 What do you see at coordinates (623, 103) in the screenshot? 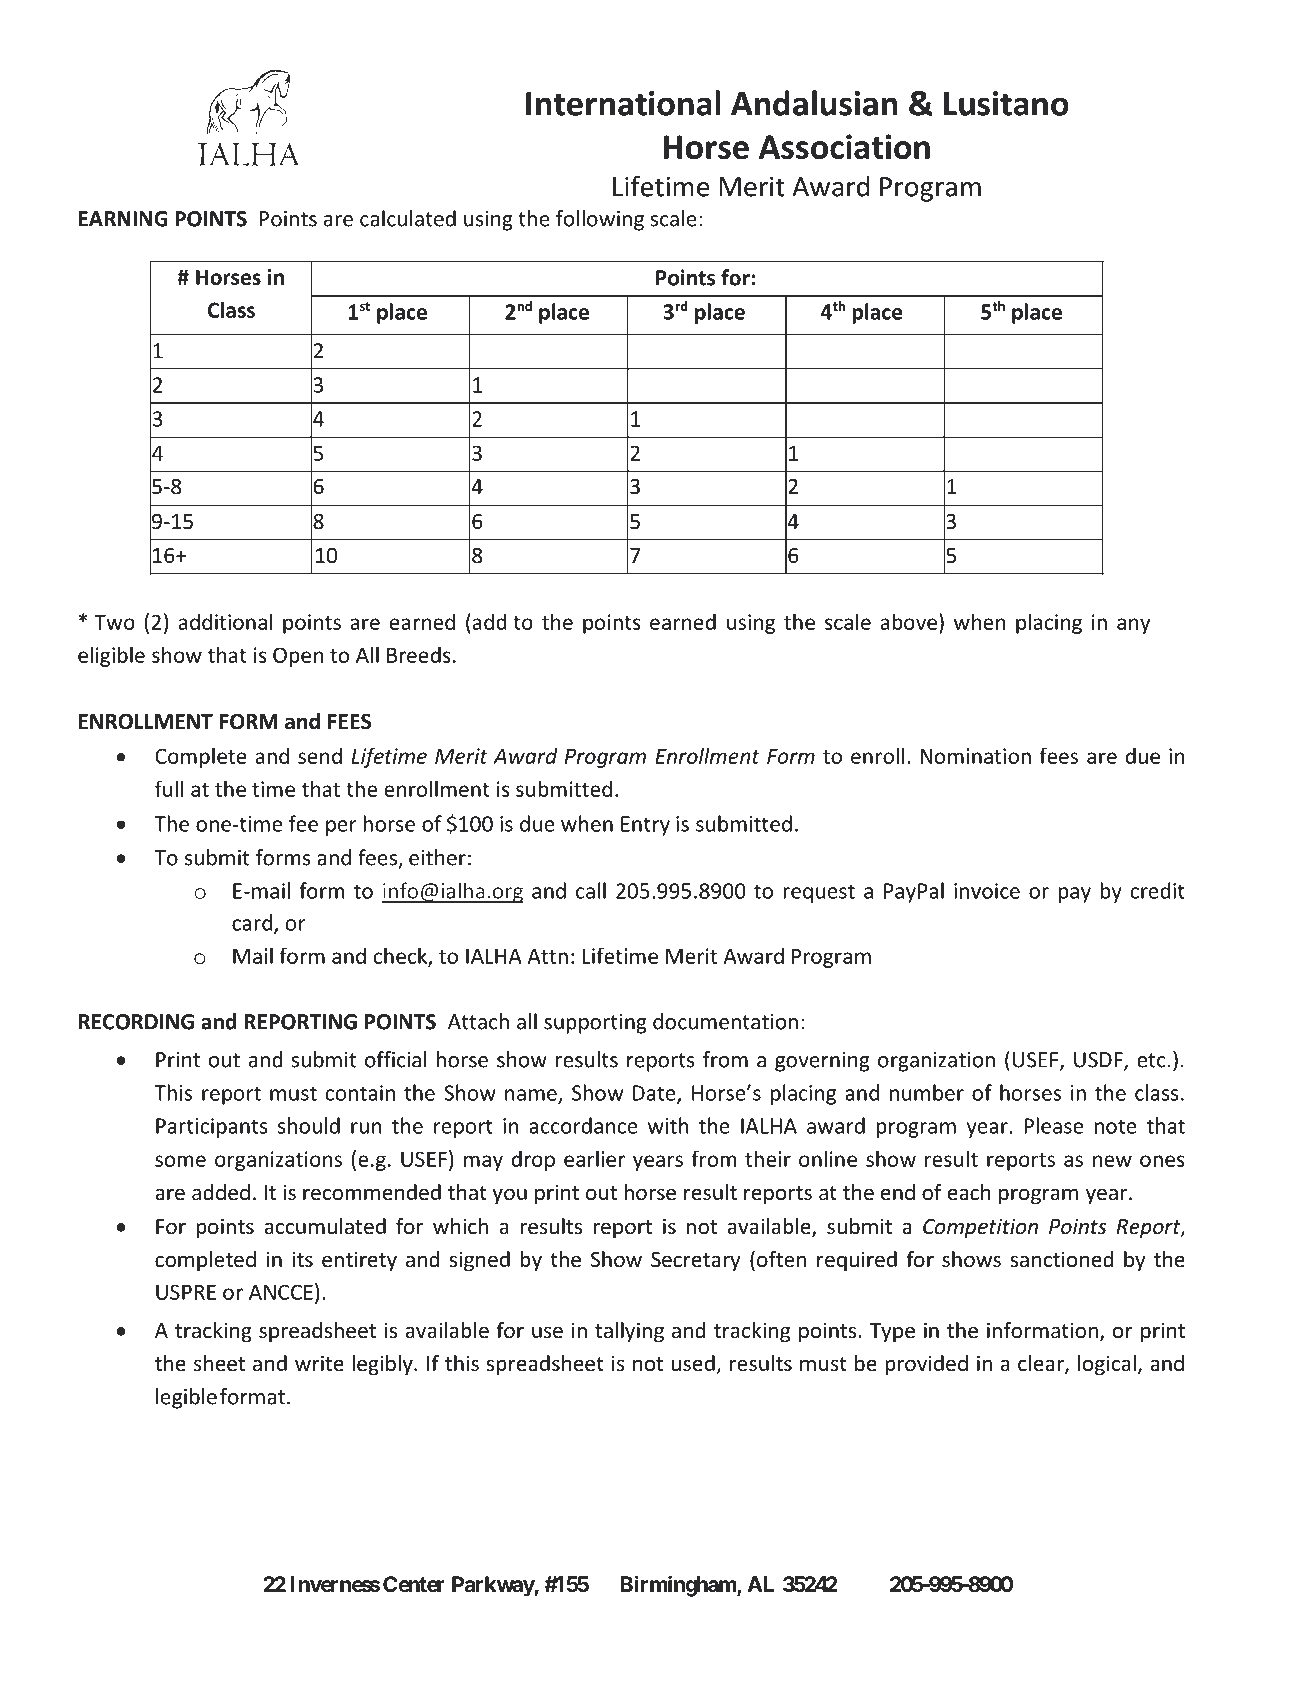
I see `International` at bounding box center [623, 103].
